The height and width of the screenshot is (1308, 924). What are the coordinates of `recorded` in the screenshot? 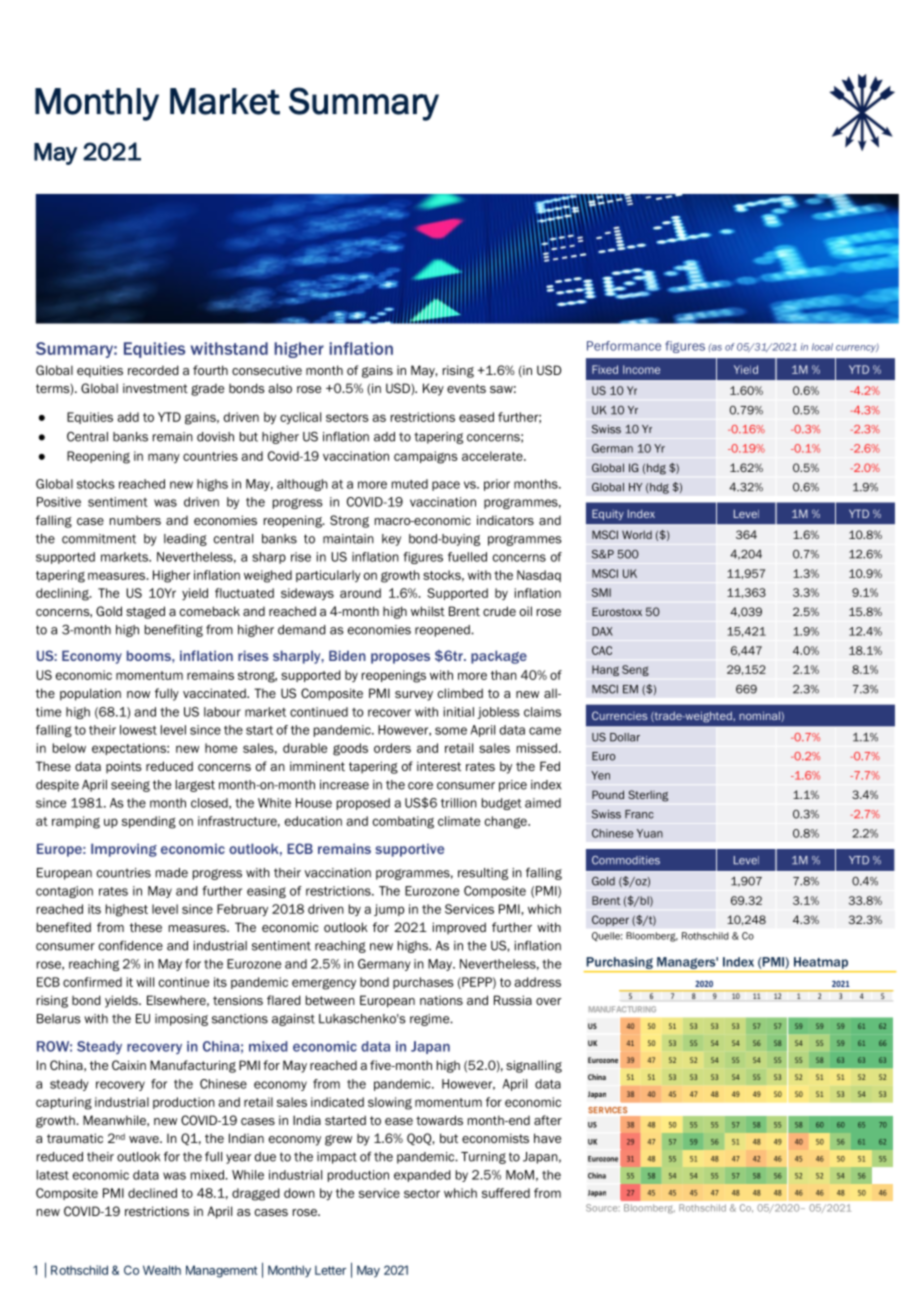 It's located at (153, 370).
